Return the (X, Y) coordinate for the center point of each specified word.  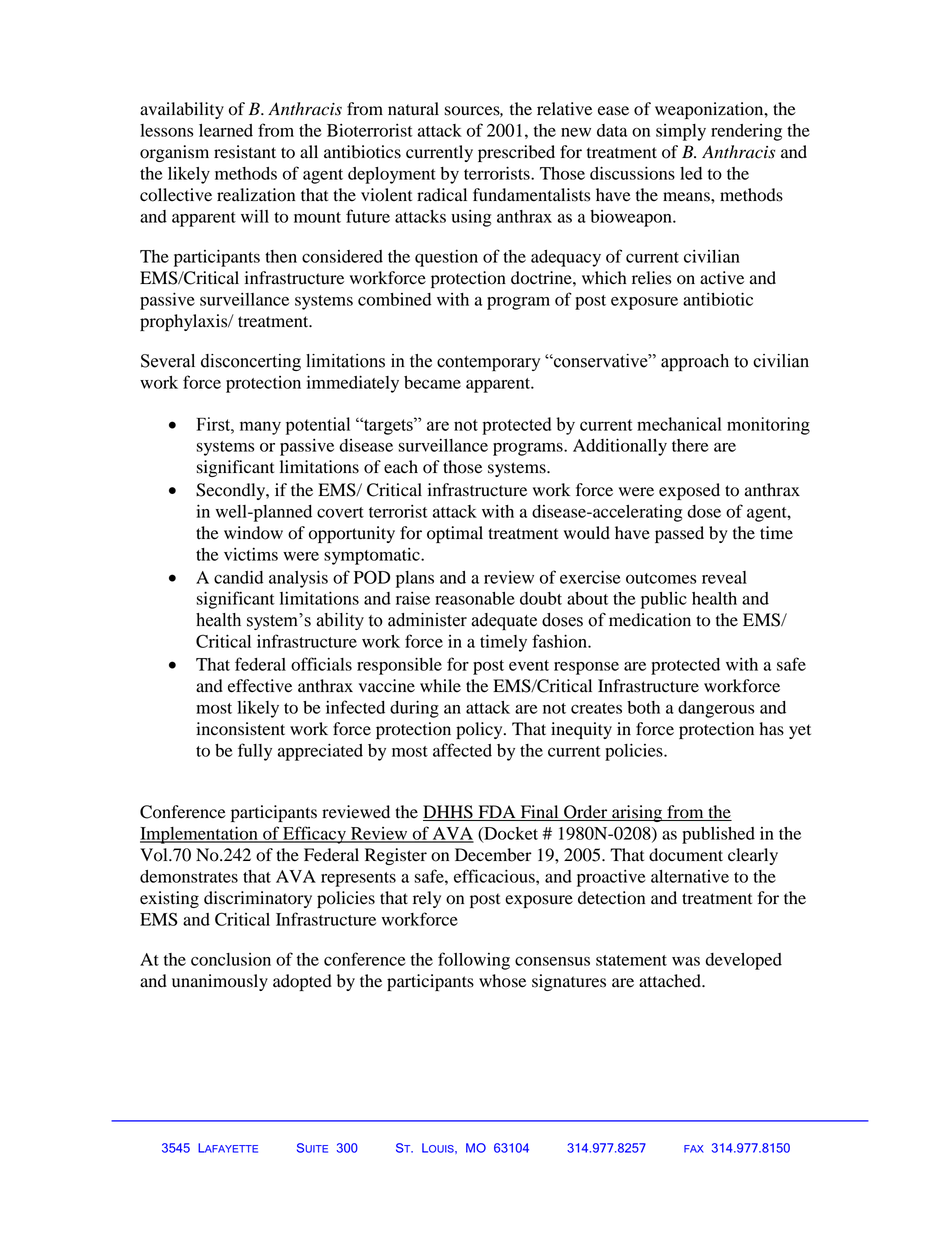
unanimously (220, 982)
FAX (694, 1149)
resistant (245, 152)
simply (681, 132)
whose (502, 981)
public (664, 600)
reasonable (475, 598)
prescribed (516, 153)
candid (238, 577)
